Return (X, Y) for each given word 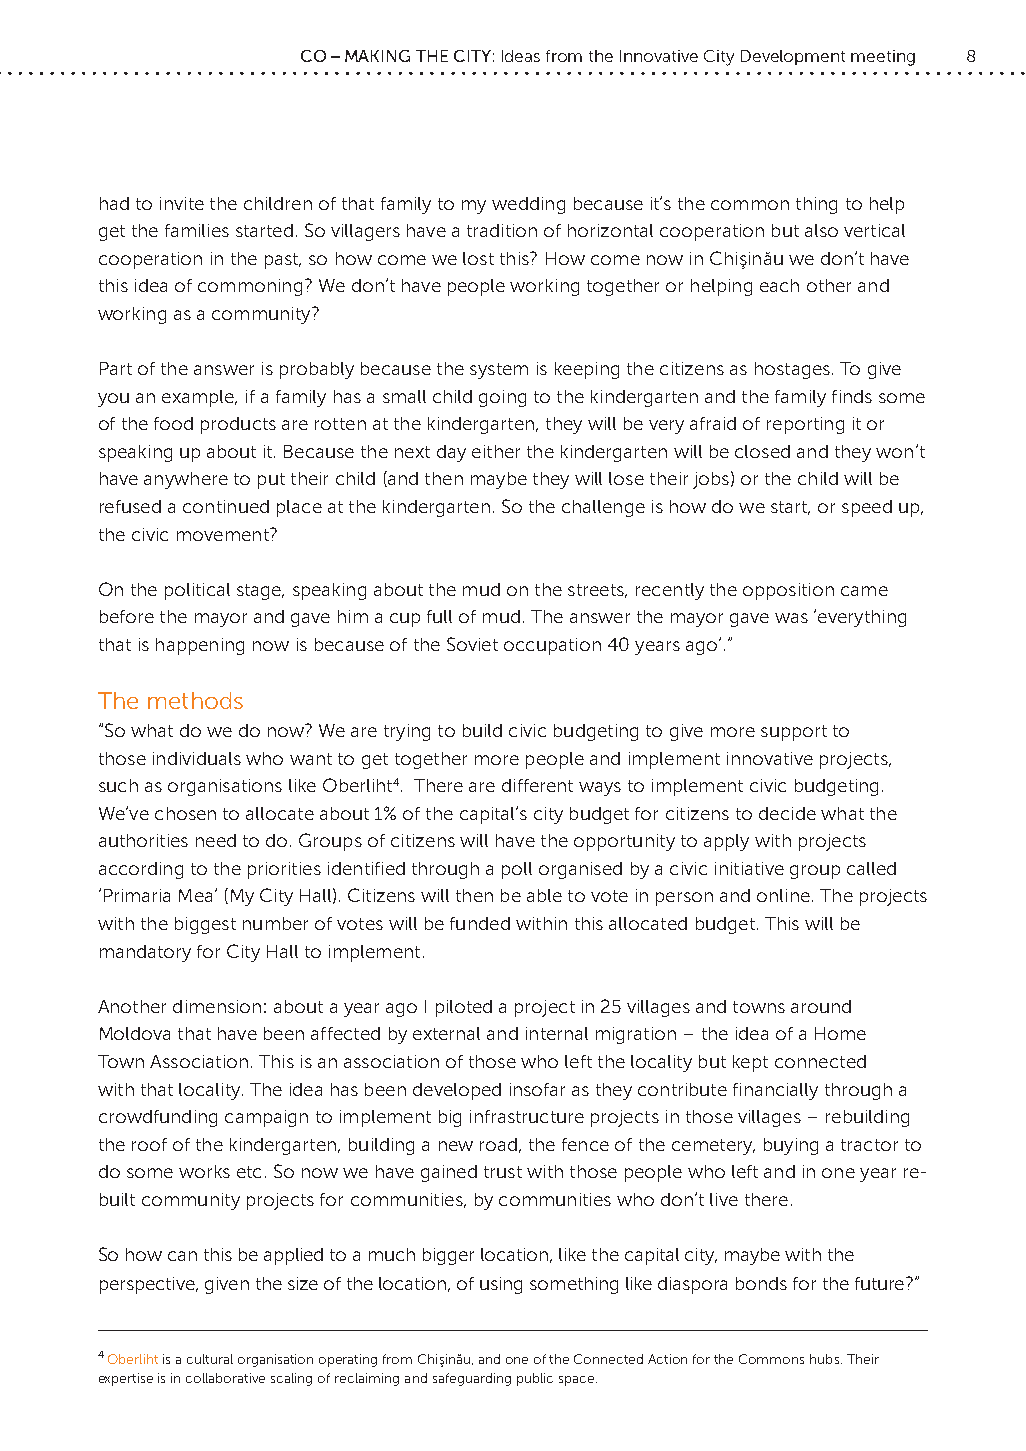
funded (480, 923)
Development (793, 57)
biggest (205, 925)
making (377, 56)
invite (182, 203)
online (783, 895)
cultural (210, 1359)
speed (867, 508)
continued (226, 506)
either (496, 451)
